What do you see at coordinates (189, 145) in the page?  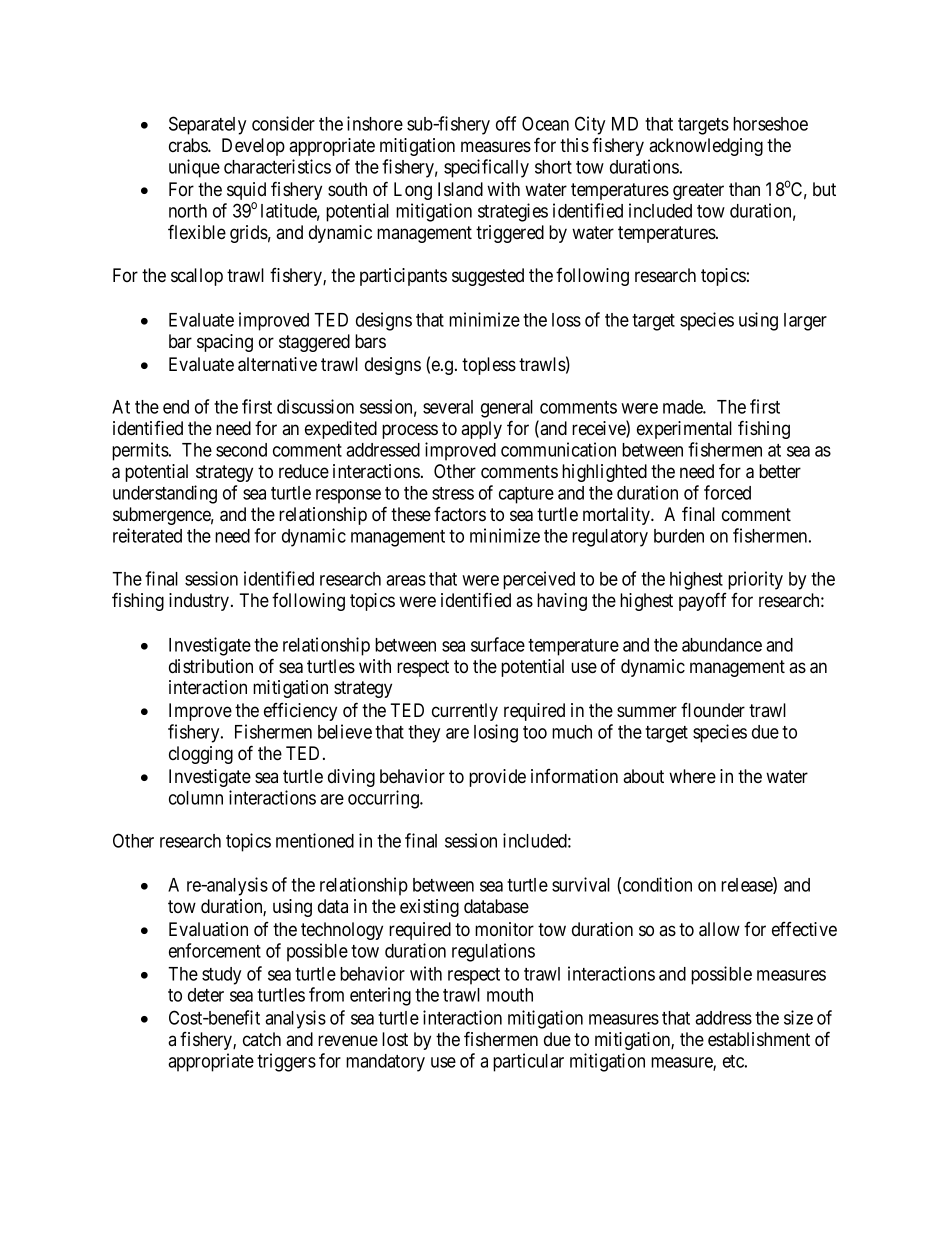 I see `crabs` at bounding box center [189, 145].
